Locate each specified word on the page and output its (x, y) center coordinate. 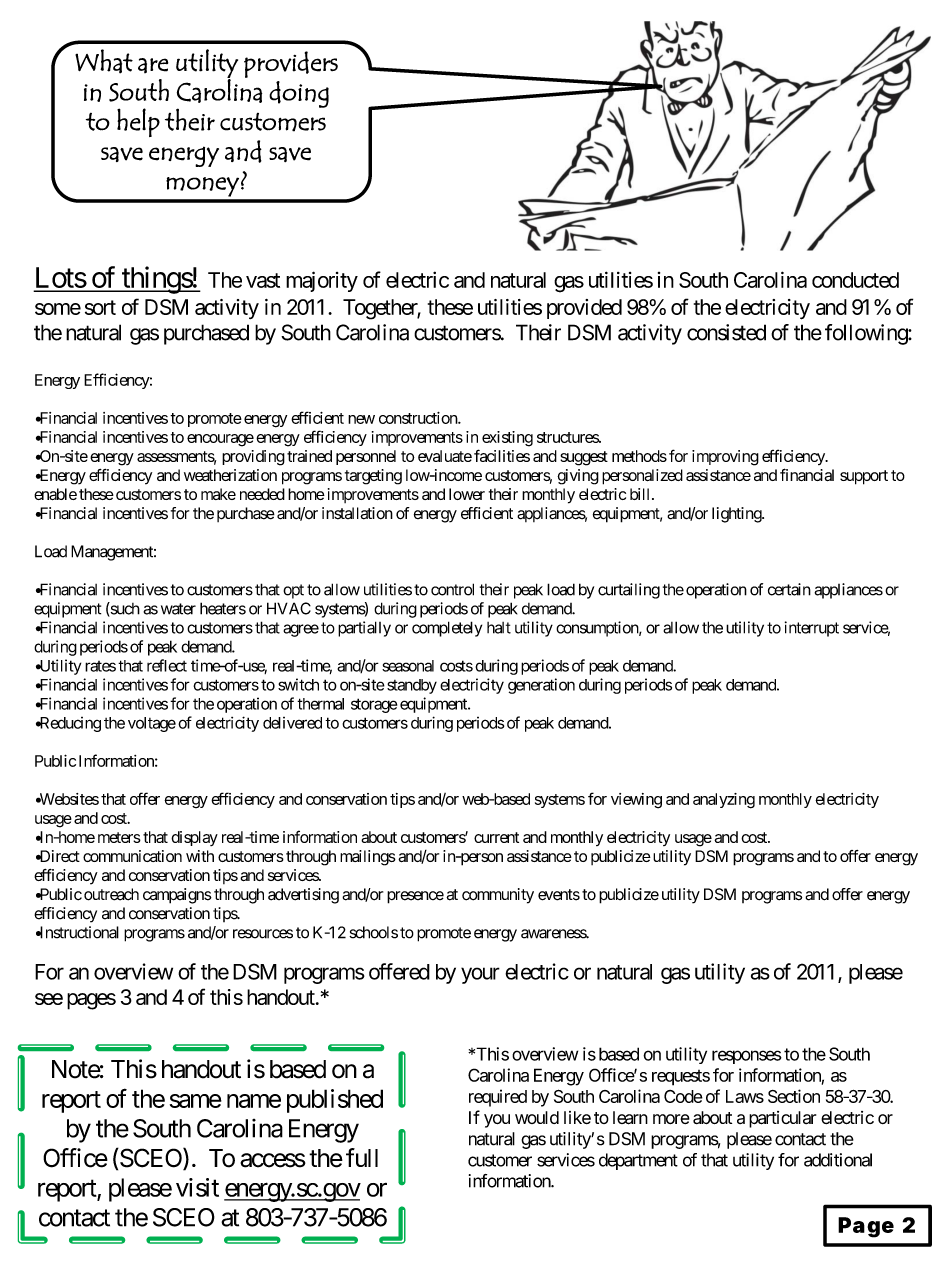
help (138, 122)
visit (197, 1187)
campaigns (177, 896)
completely (447, 629)
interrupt (812, 629)
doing (299, 94)
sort (100, 307)
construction (419, 418)
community (498, 896)
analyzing (724, 801)
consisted (726, 332)
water (178, 609)
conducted (855, 280)
